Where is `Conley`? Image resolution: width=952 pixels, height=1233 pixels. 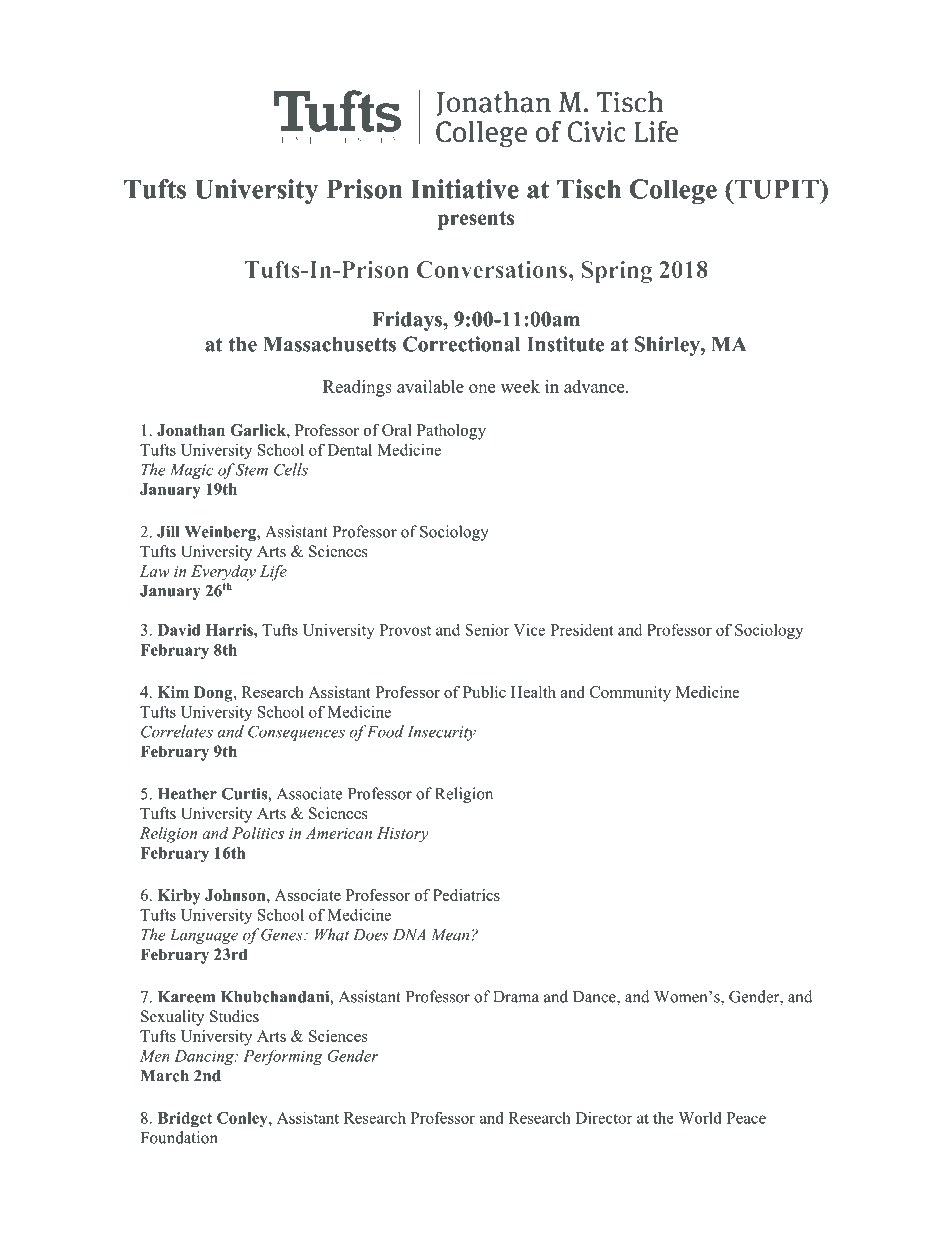
Conley is located at coordinates (243, 1119).
